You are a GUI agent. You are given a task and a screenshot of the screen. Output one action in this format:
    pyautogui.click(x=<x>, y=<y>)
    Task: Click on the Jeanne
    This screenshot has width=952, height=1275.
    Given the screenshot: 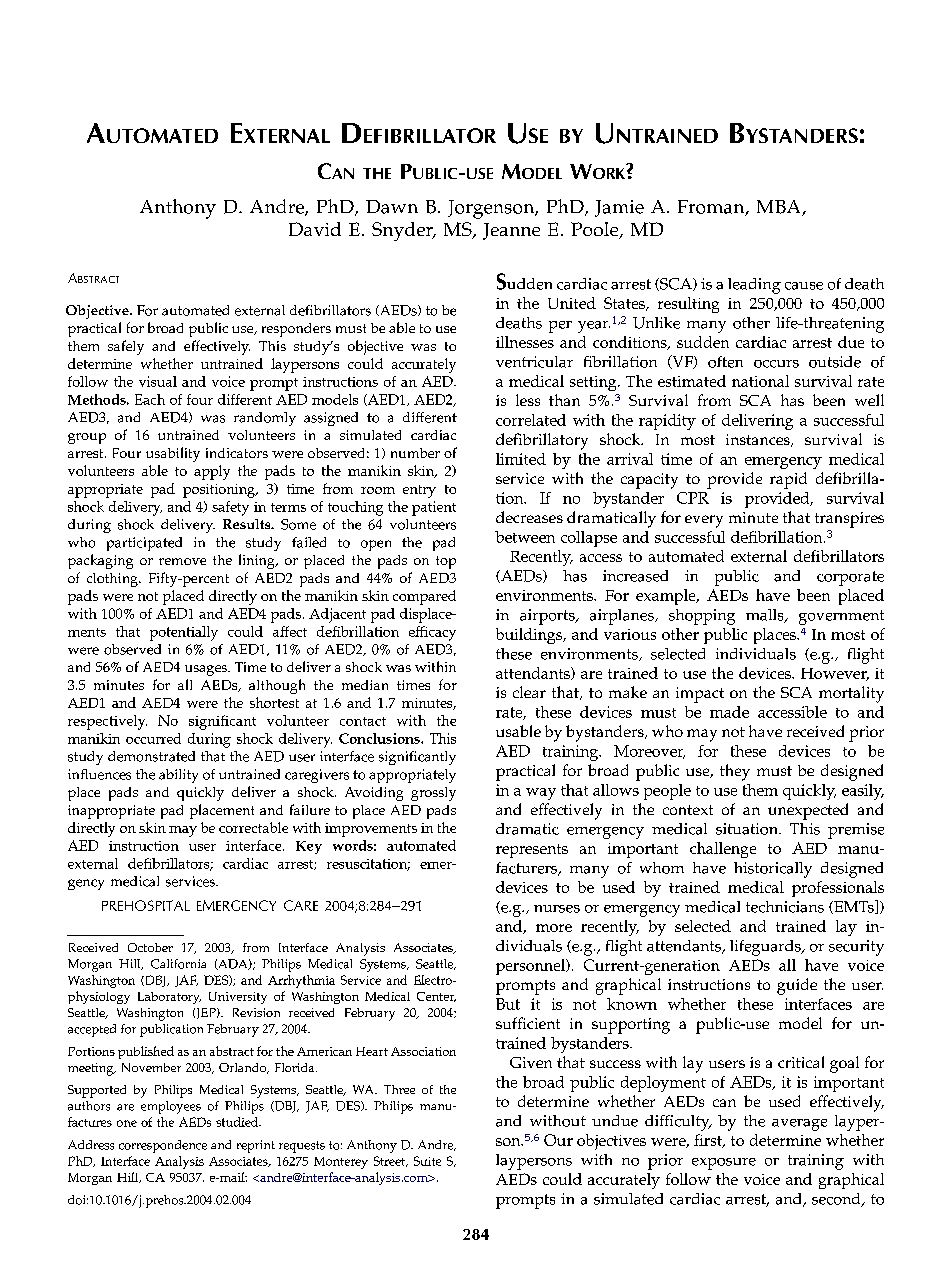 What is the action you would take?
    pyautogui.click(x=511, y=231)
